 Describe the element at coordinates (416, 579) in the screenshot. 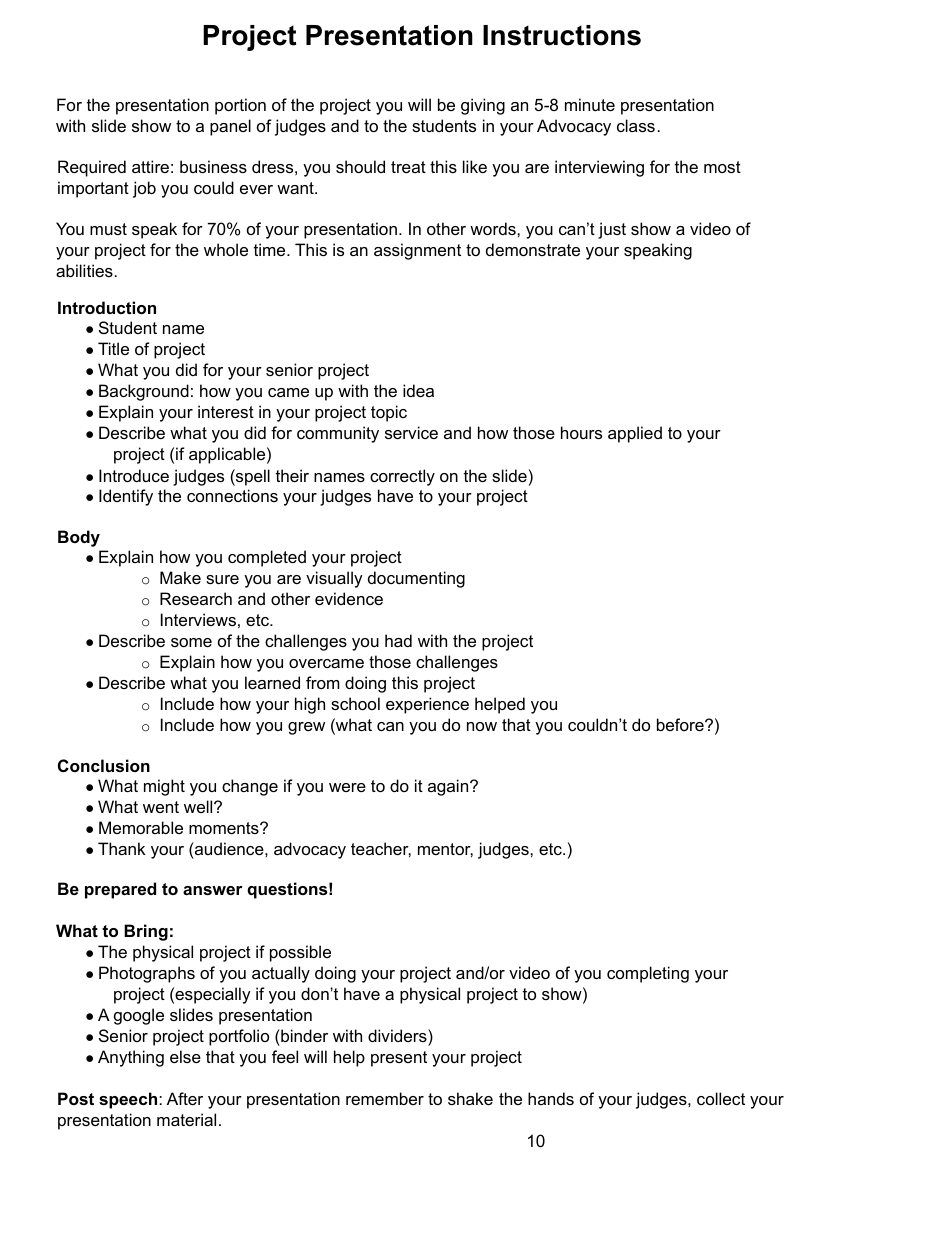

I see `documenting` at that location.
